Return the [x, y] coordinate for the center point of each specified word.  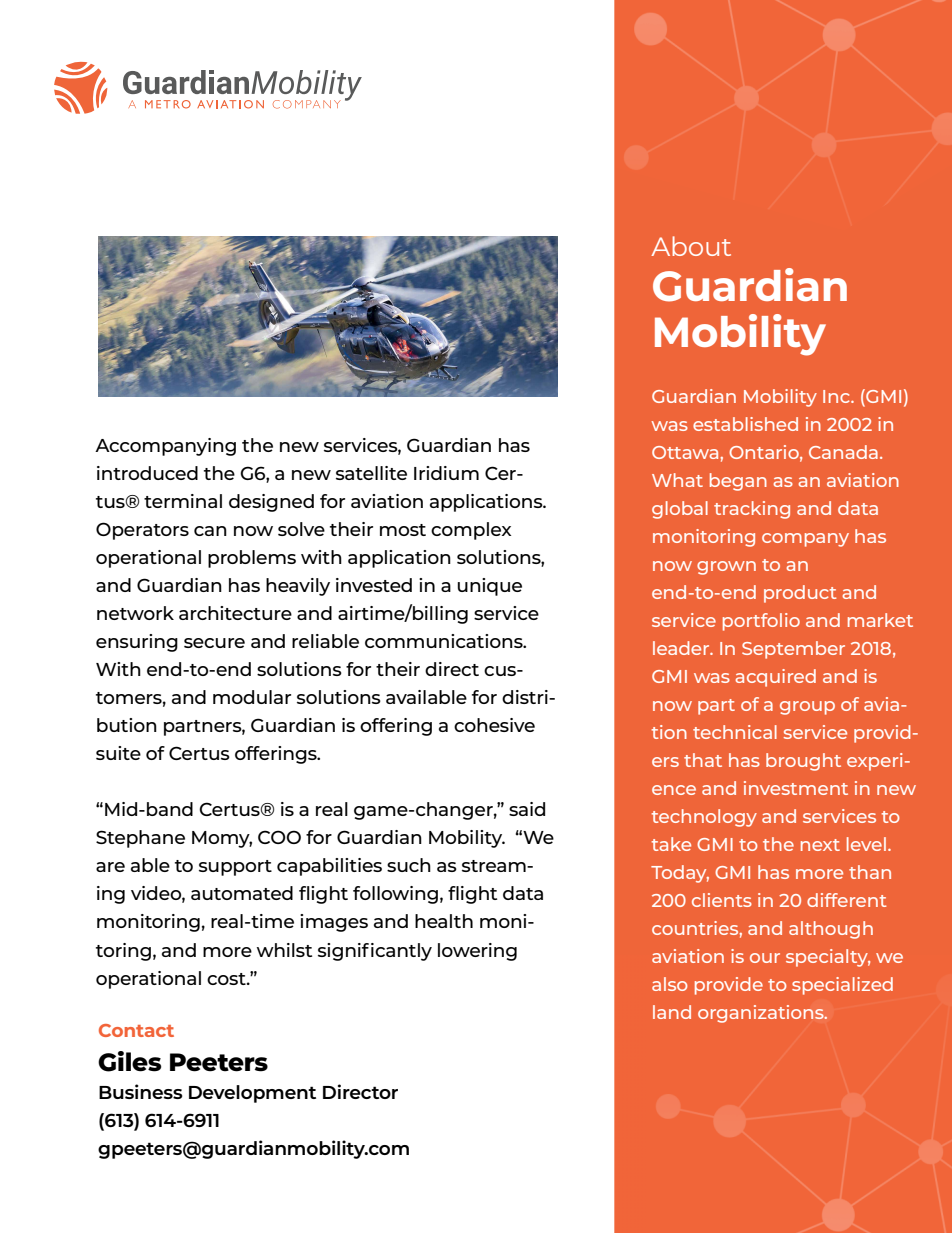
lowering [477, 952]
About [691, 246]
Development [252, 1094]
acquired [775, 678]
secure [214, 643]
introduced [147, 473]
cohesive [494, 725]
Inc [837, 396]
